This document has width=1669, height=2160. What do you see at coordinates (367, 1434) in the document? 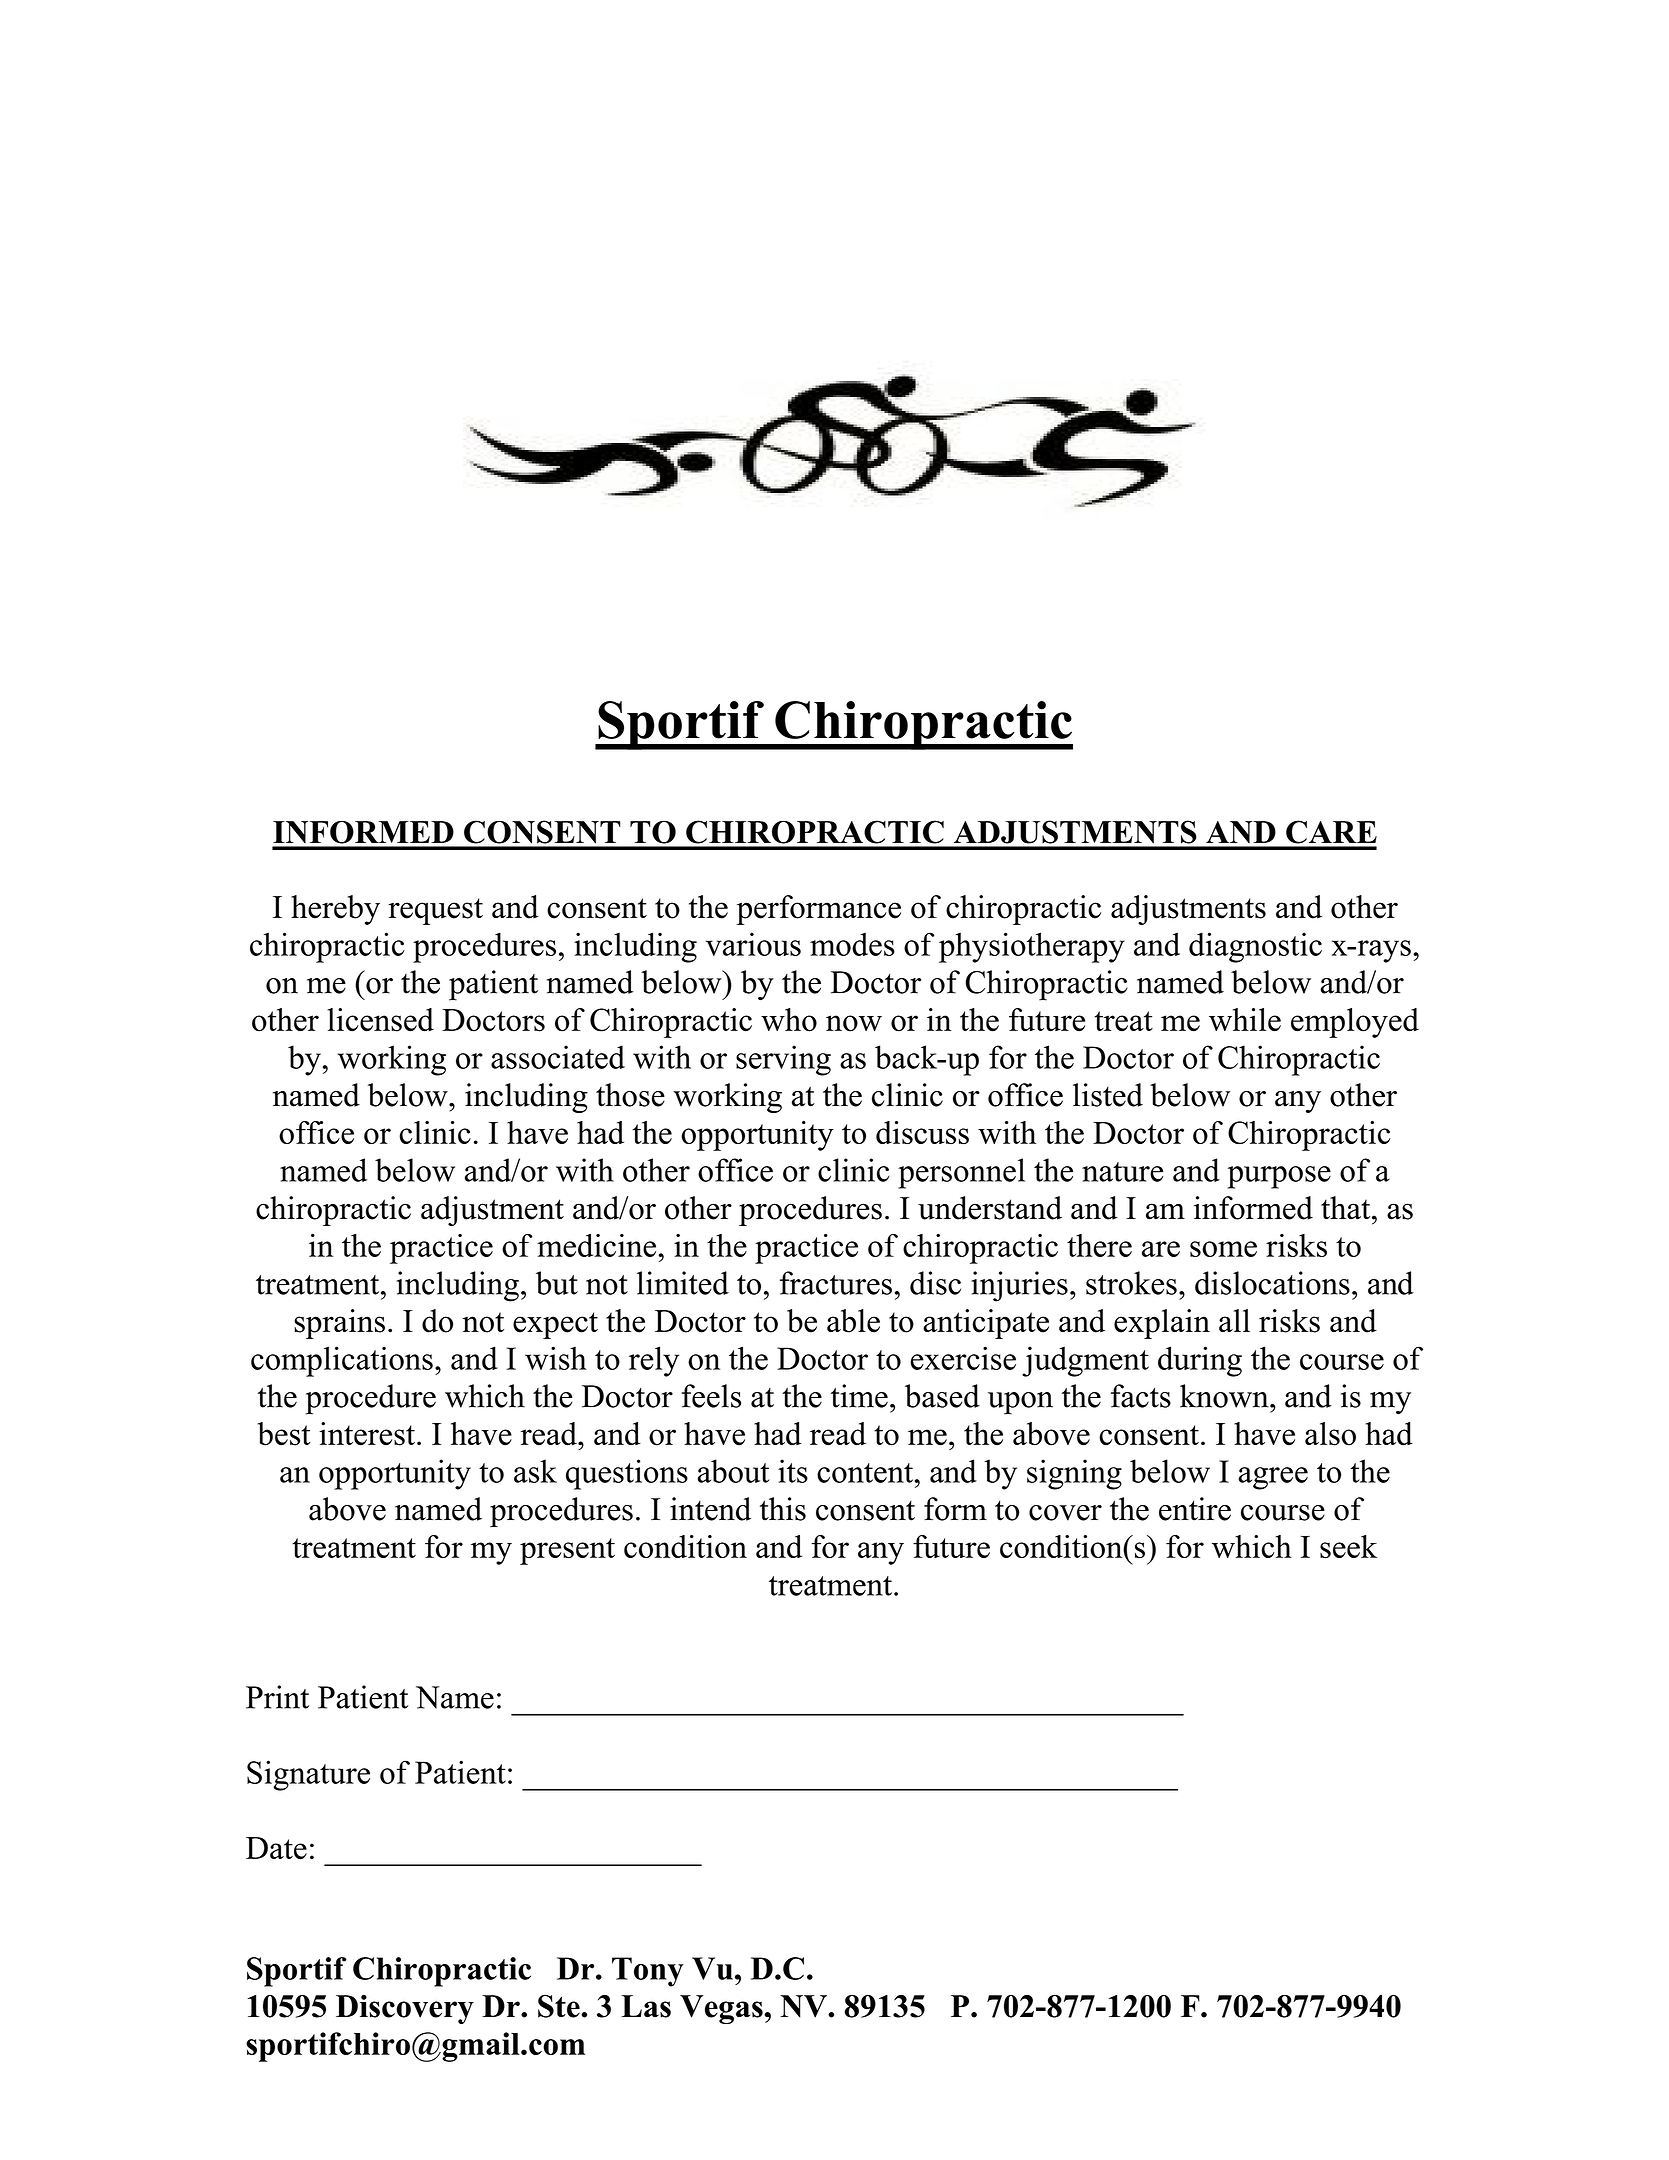
I see `interest` at bounding box center [367, 1434].
